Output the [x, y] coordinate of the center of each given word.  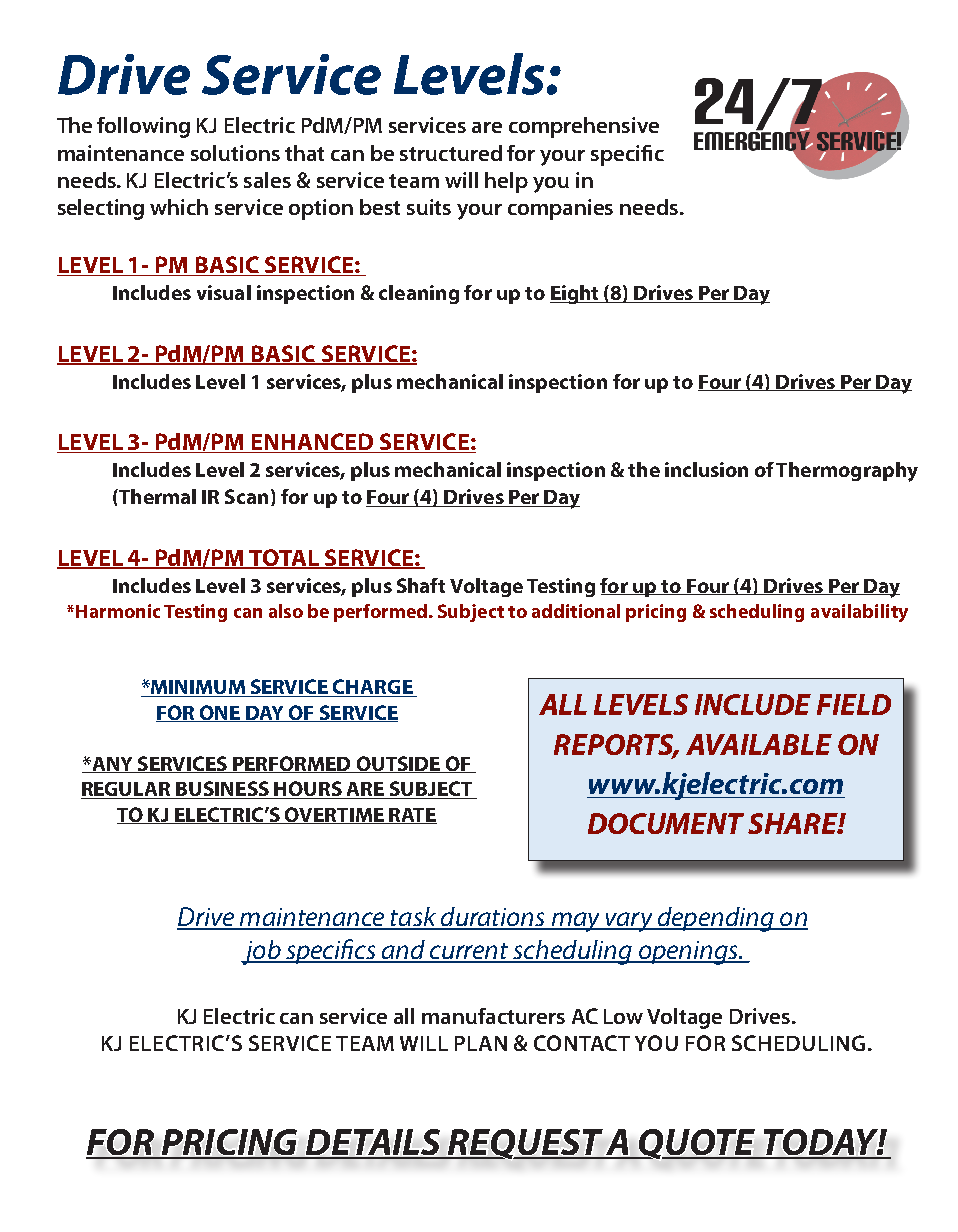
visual [224, 292]
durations [493, 918]
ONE [219, 713]
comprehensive [584, 127]
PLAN [481, 1043]
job [262, 952]
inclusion [706, 469]
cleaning [419, 294]
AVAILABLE [759, 744]
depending [715, 919]
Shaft [421, 585]
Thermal [156, 496]
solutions [235, 153]
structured [451, 153]
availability [859, 613]
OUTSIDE [398, 764]
